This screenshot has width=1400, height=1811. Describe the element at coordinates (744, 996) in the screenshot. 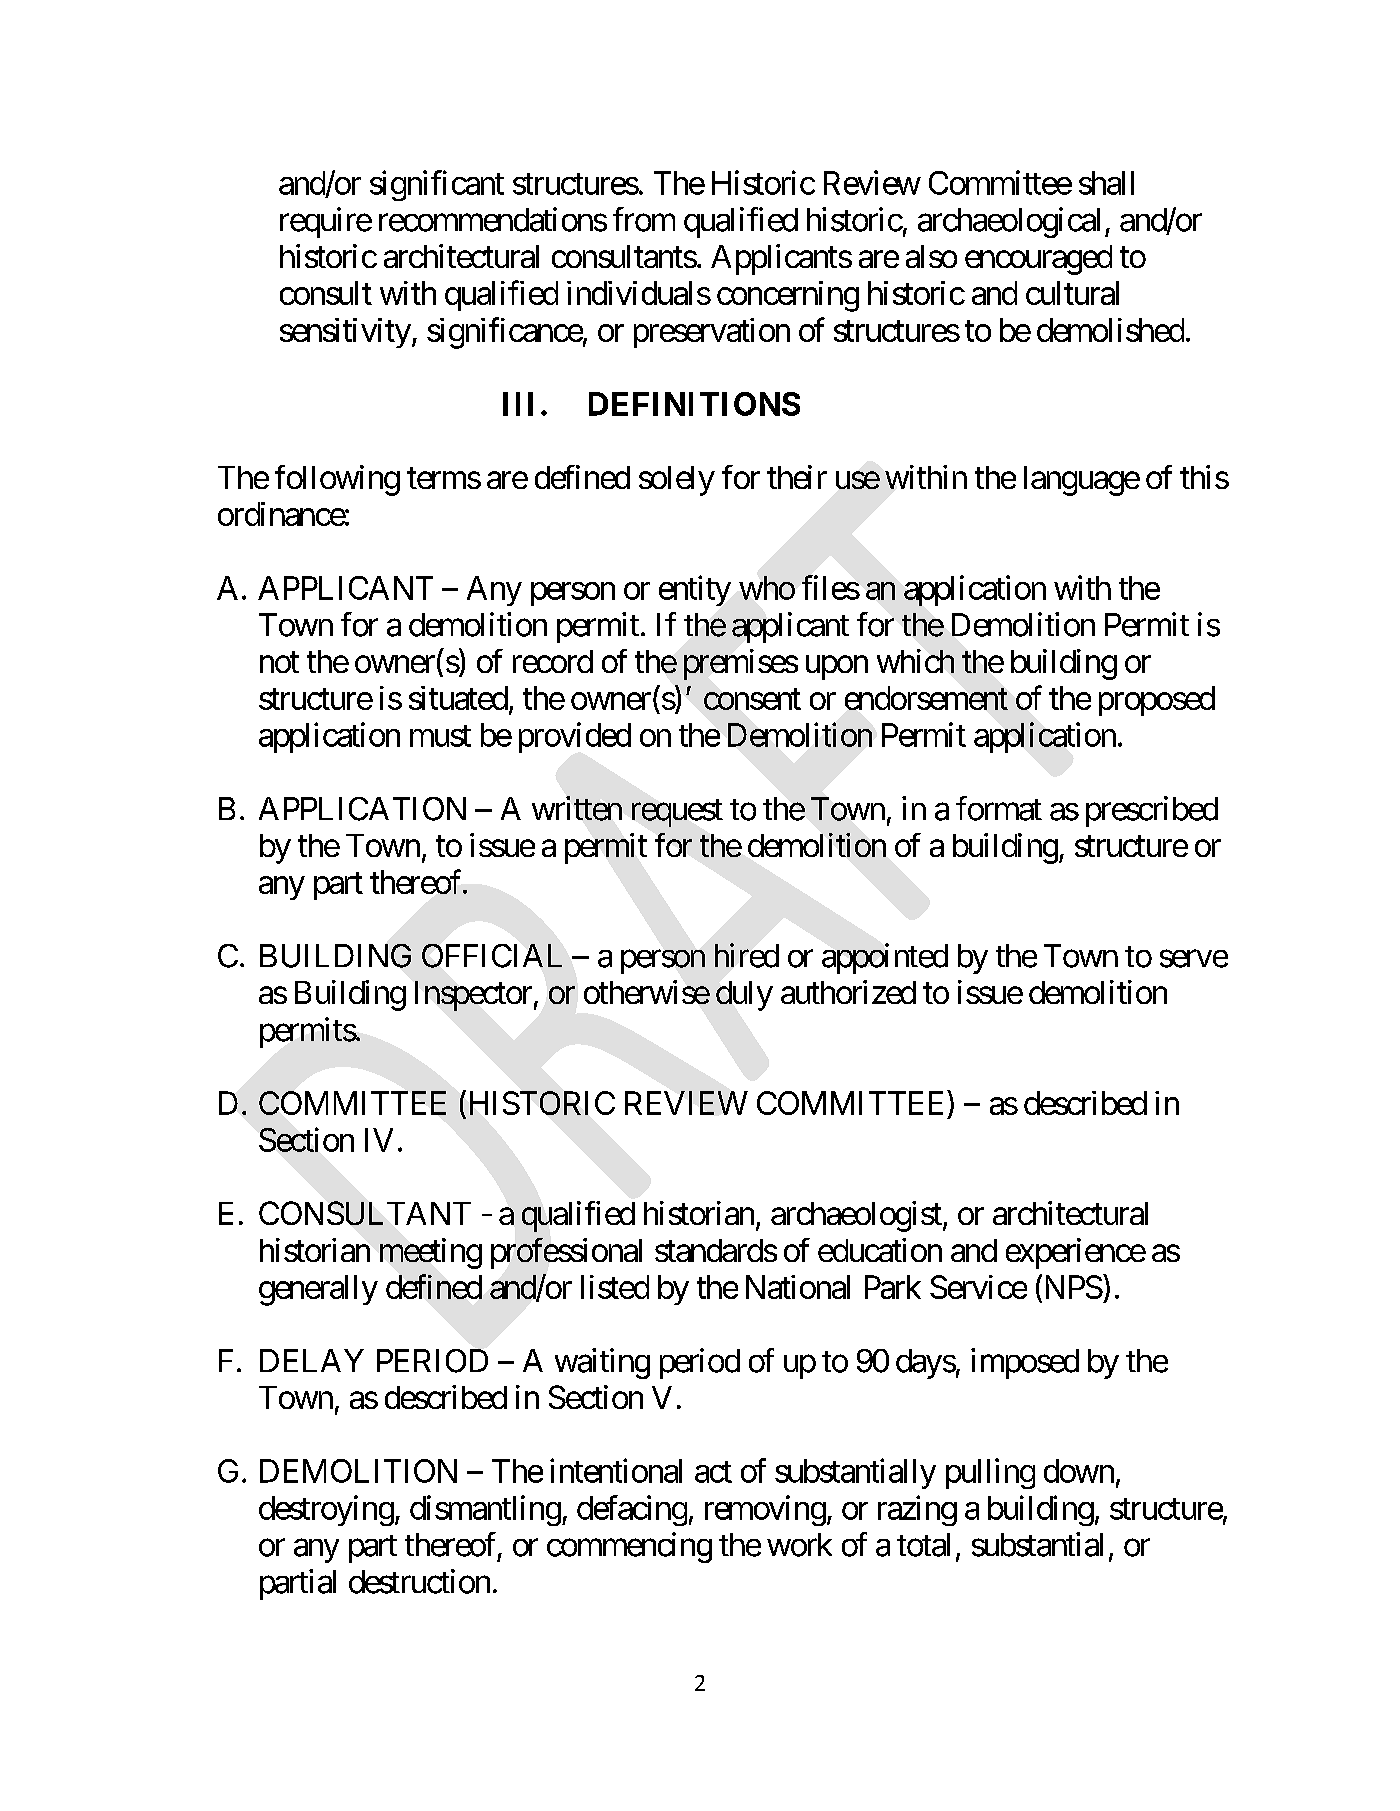

I see `duly` at that location.
